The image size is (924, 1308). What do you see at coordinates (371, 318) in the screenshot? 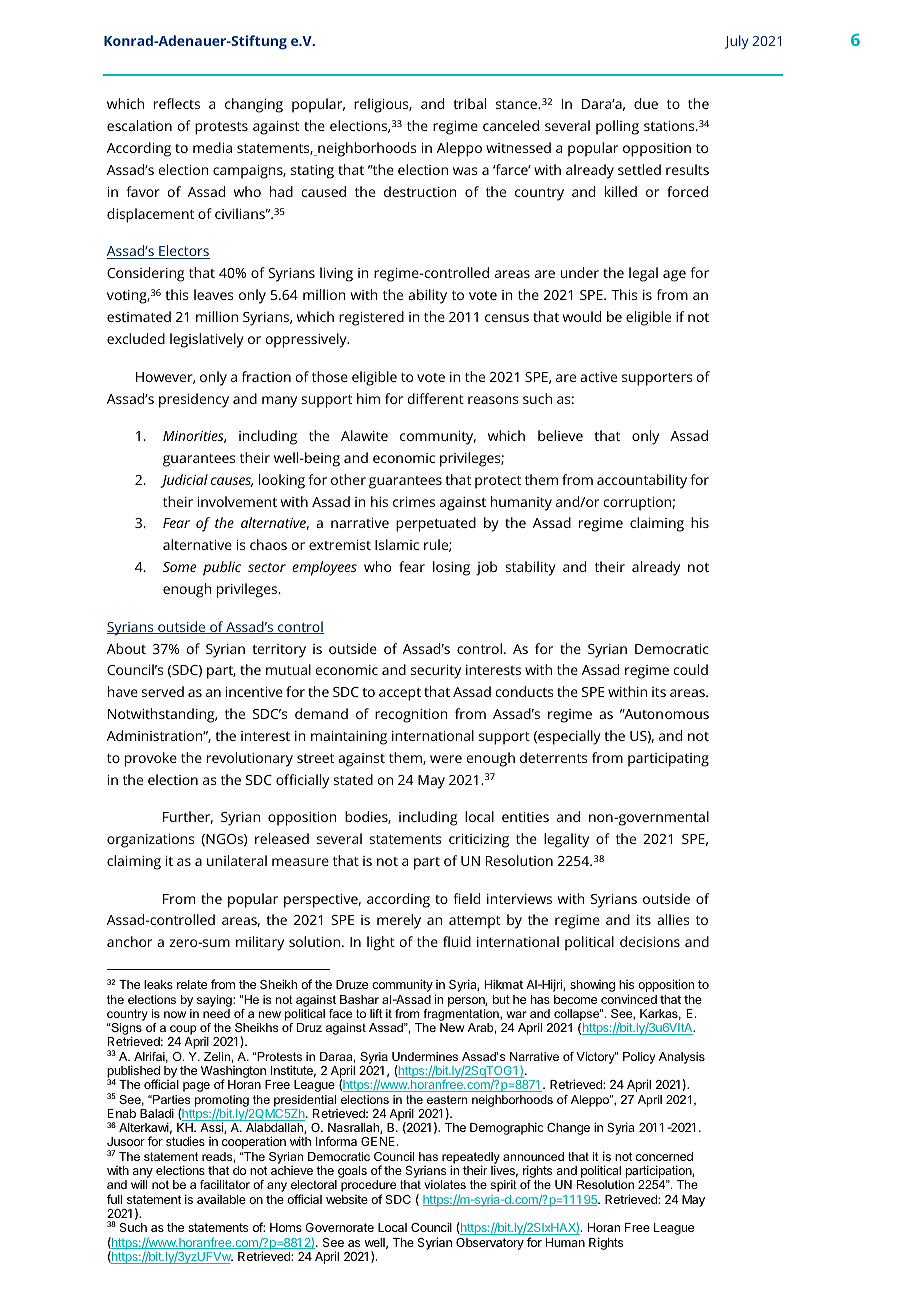
I see `registered` at bounding box center [371, 318].
